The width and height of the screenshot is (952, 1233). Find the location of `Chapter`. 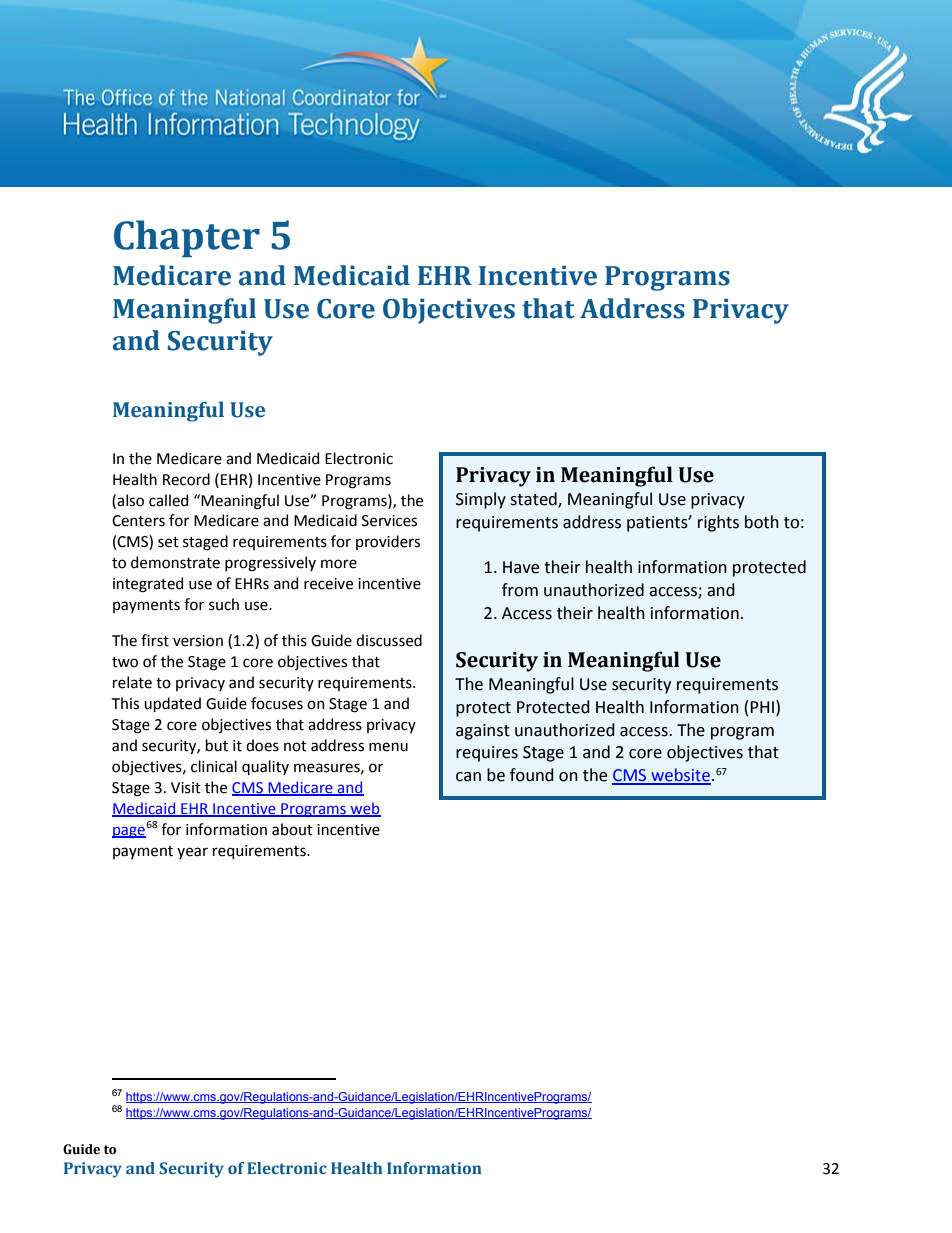

Chapter is located at coordinates (187, 238).
